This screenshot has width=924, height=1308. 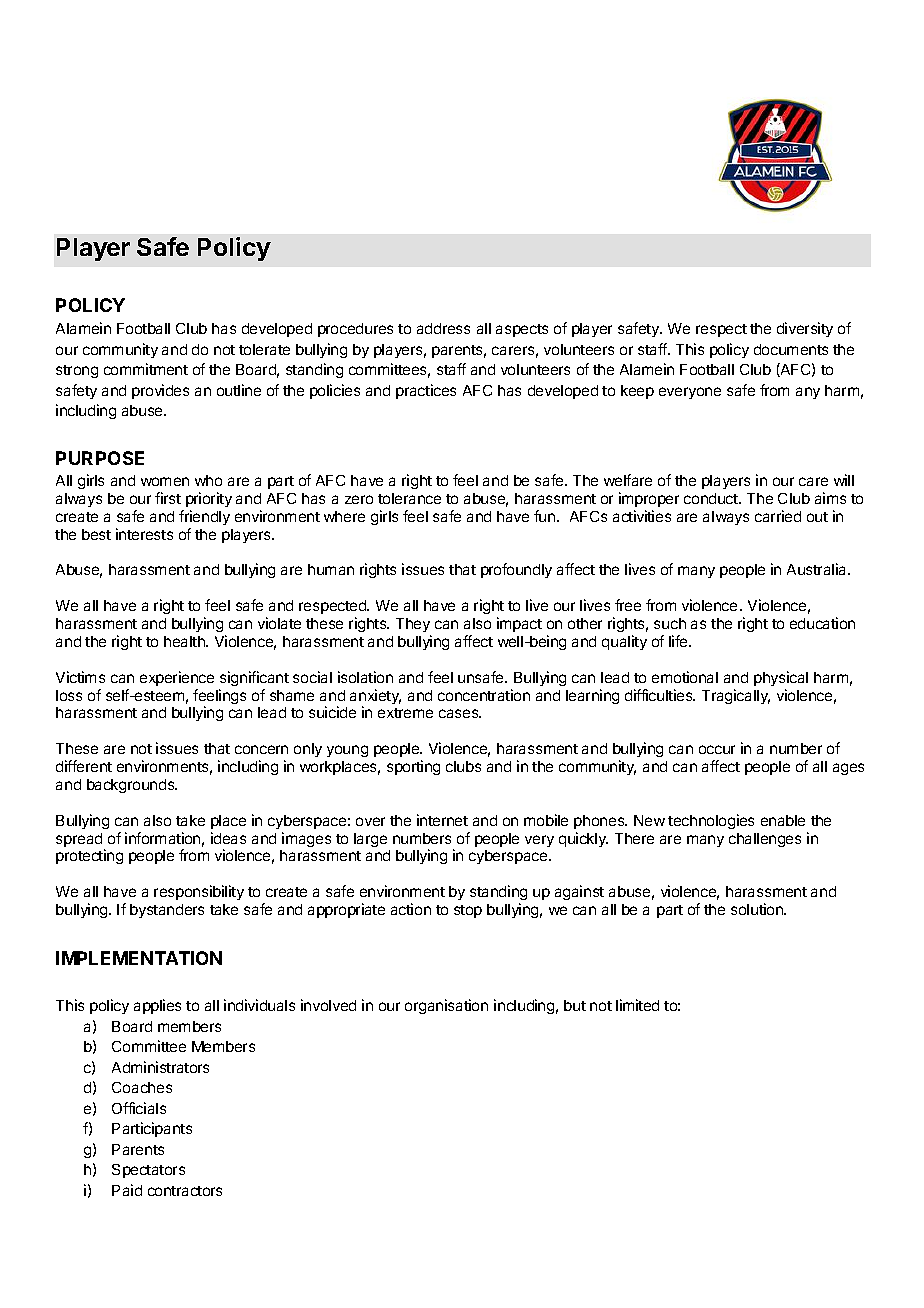 I want to click on backgrounds, so click(x=132, y=786).
